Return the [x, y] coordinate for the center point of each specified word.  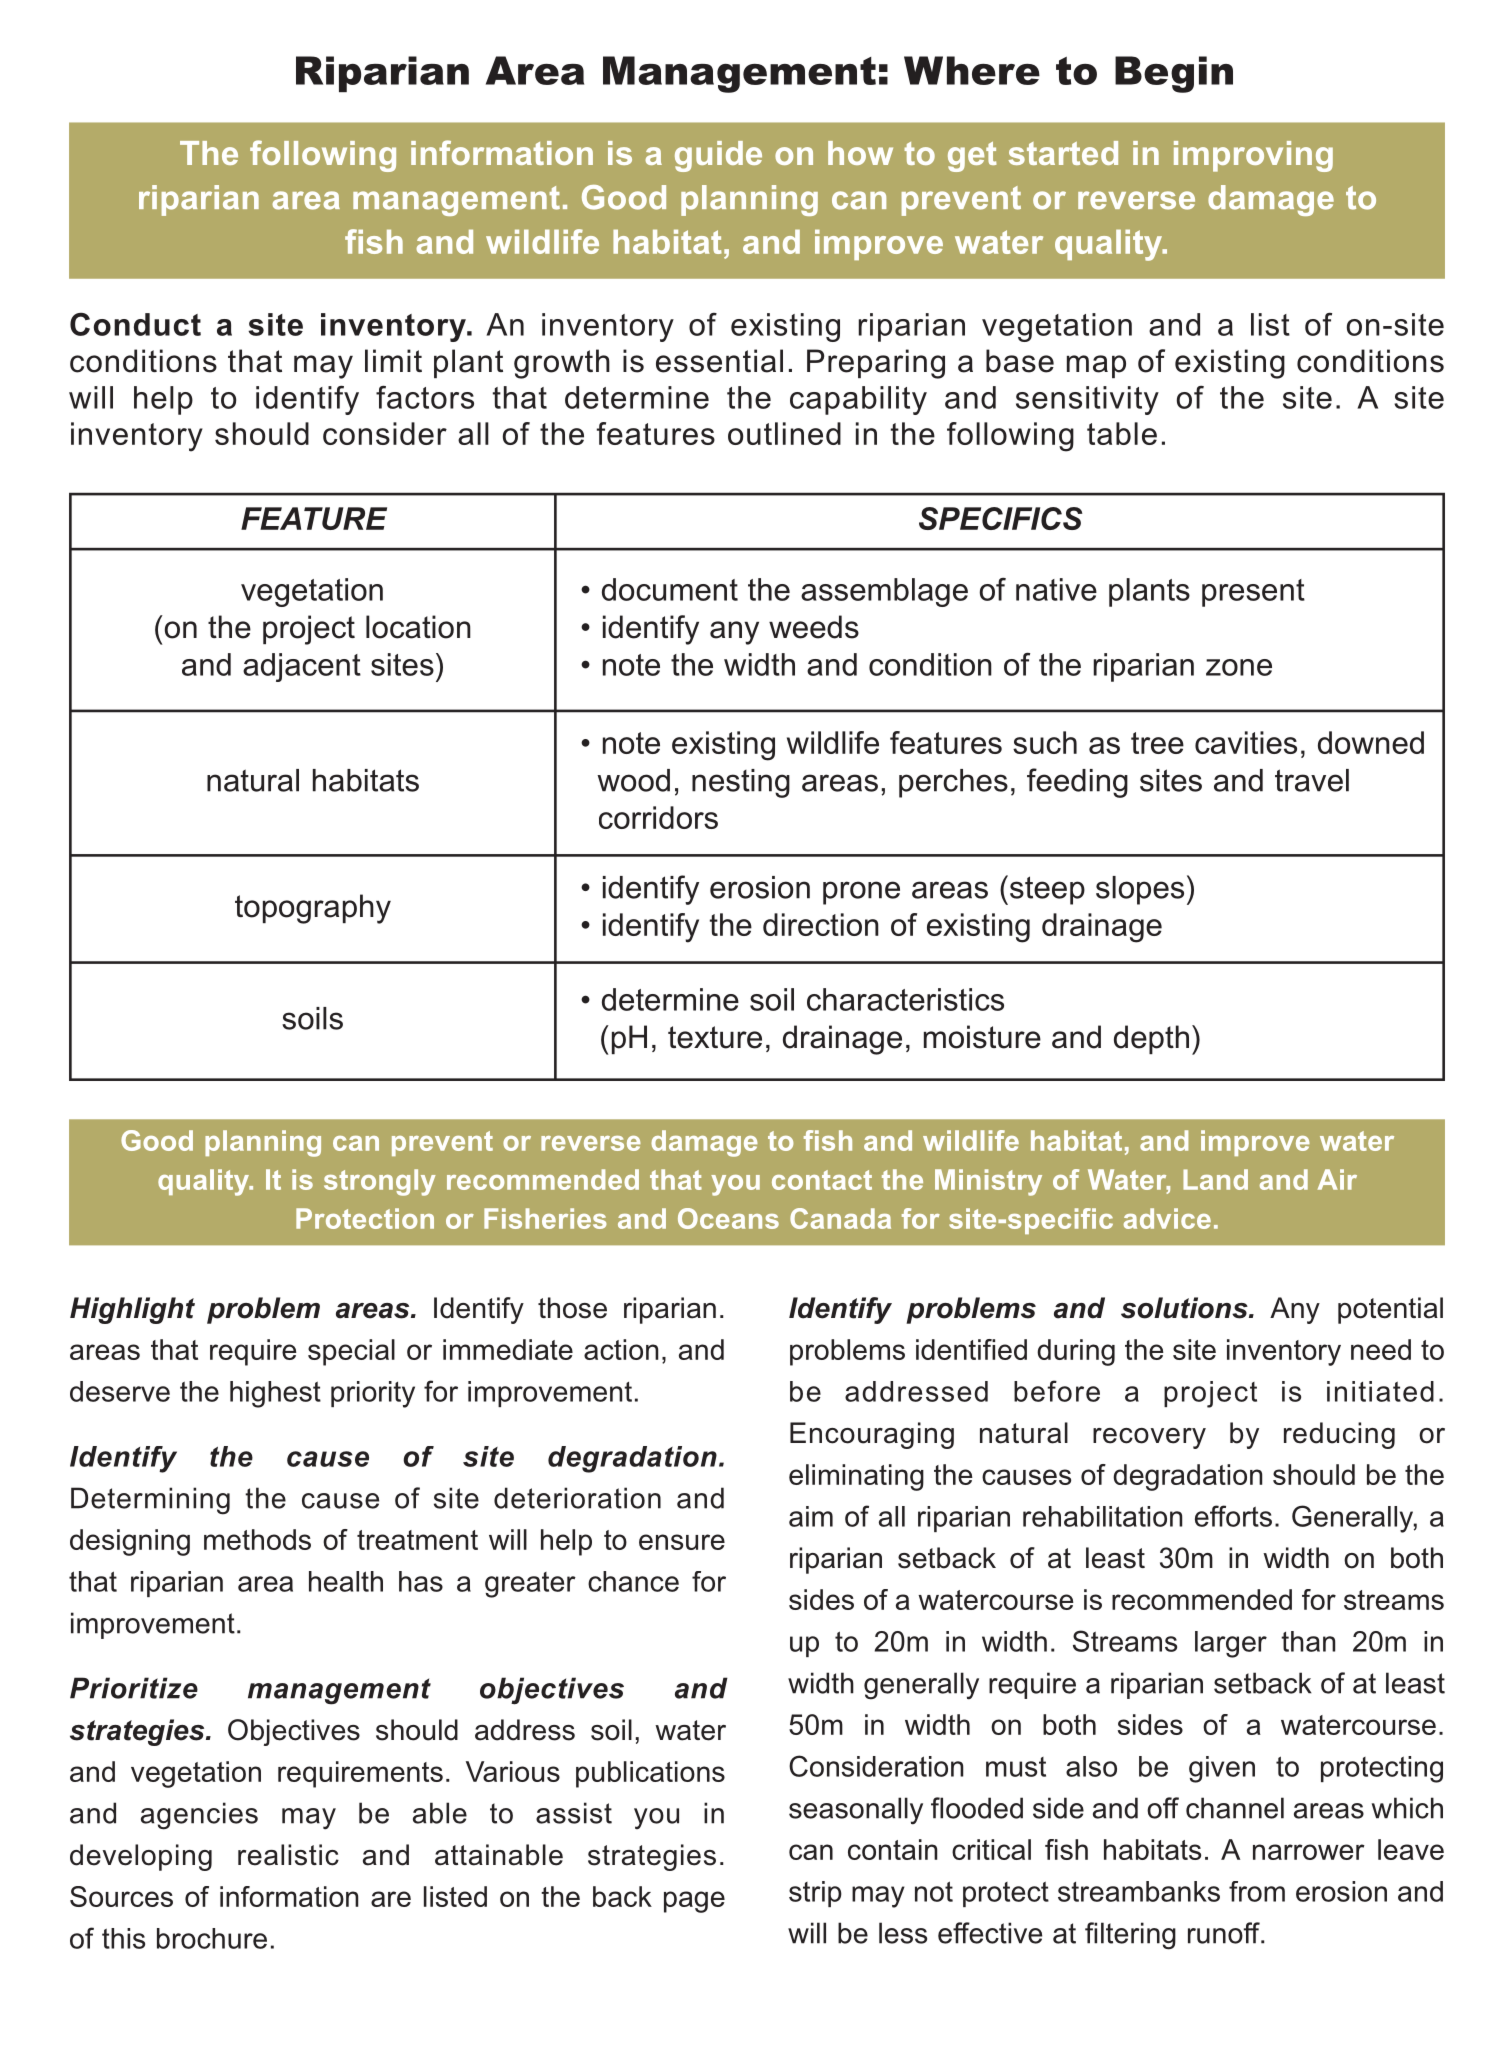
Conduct [135, 324]
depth [1151, 1039]
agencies [199, 1816]
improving [1253, 156]
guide [718, 156]
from [1257, 1891]
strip [815, 1894]
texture [715, 1037]
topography [313, 909]
